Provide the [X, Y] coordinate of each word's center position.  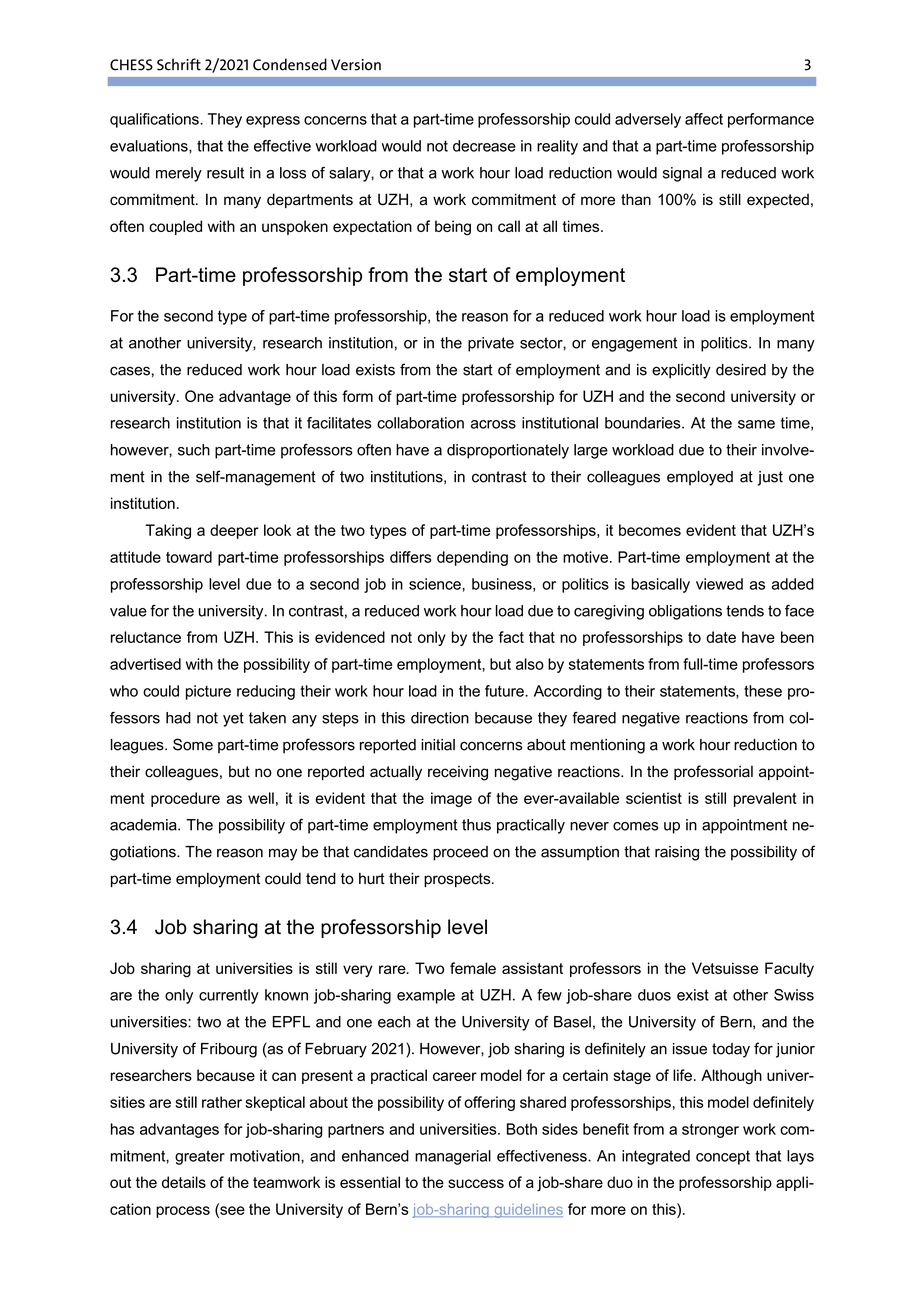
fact [511, 637]
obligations [685, 612]
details [184, 1182]
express [273, 122]
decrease [484, 146]
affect [704, 119]
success [476, 1183]
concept [723, 1157]
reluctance [146, 637]
